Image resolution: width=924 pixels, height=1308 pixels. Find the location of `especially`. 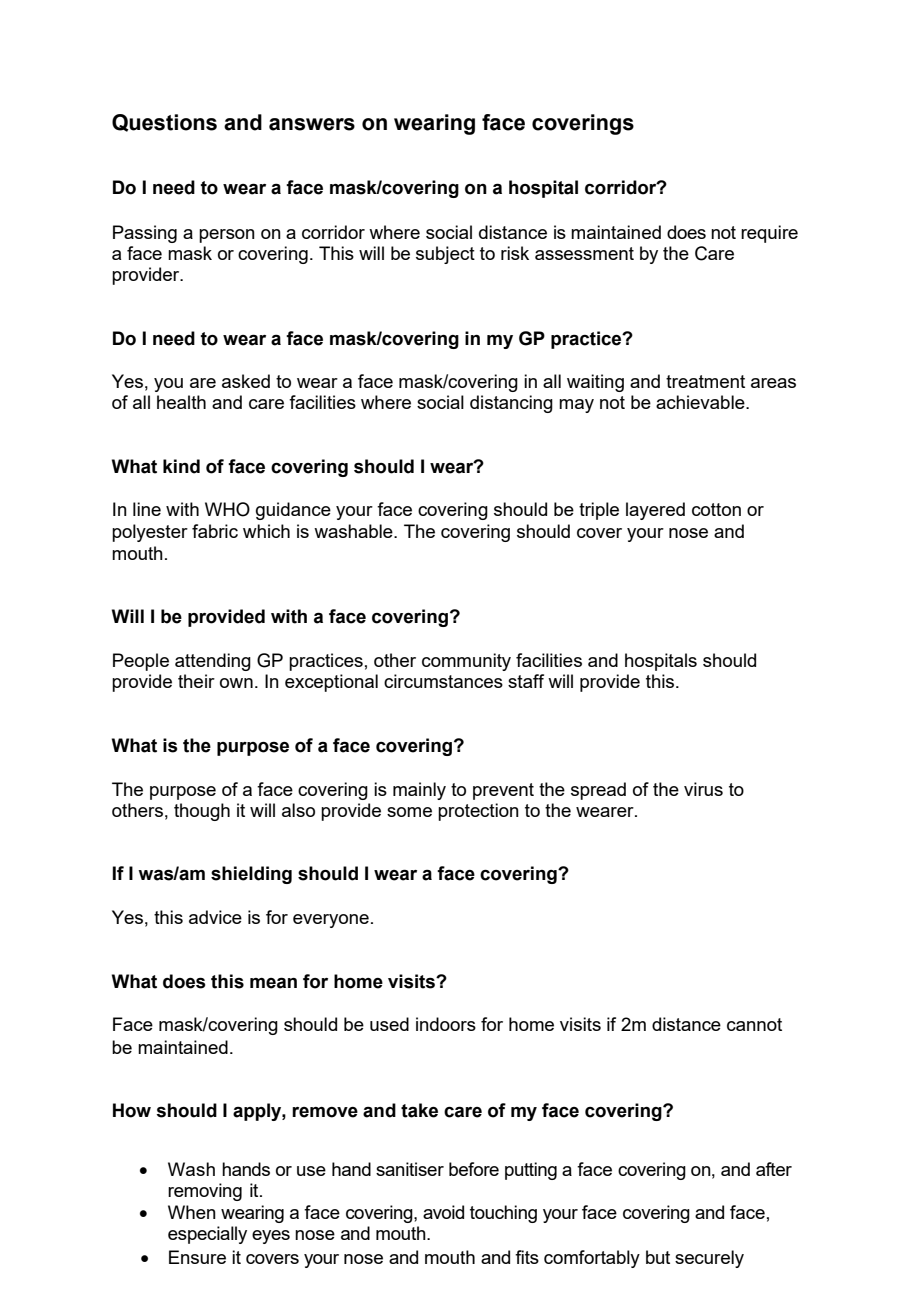

especially is located at coordinates (207, 1235).
